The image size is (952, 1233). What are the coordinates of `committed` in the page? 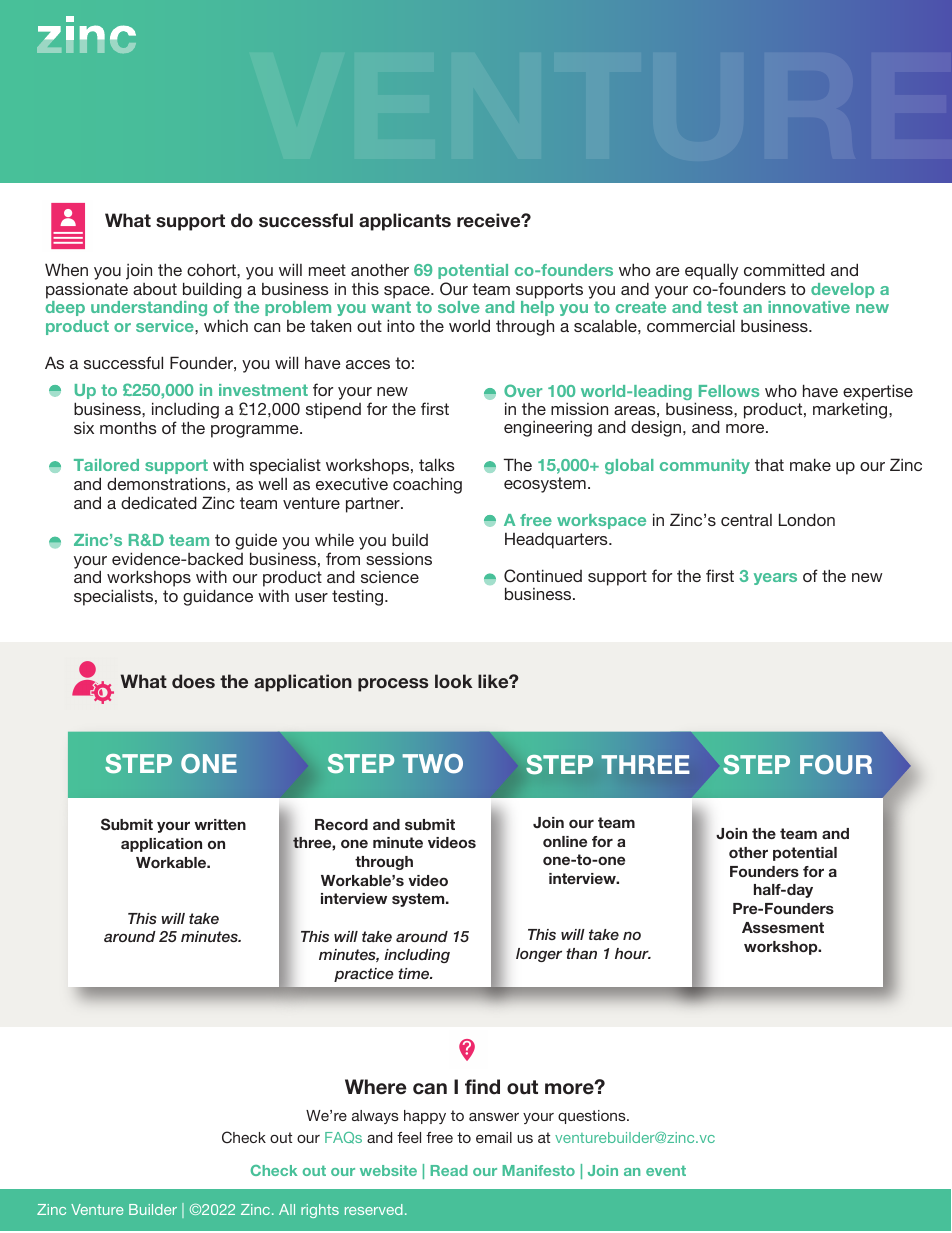 It's located at (784, 269).
